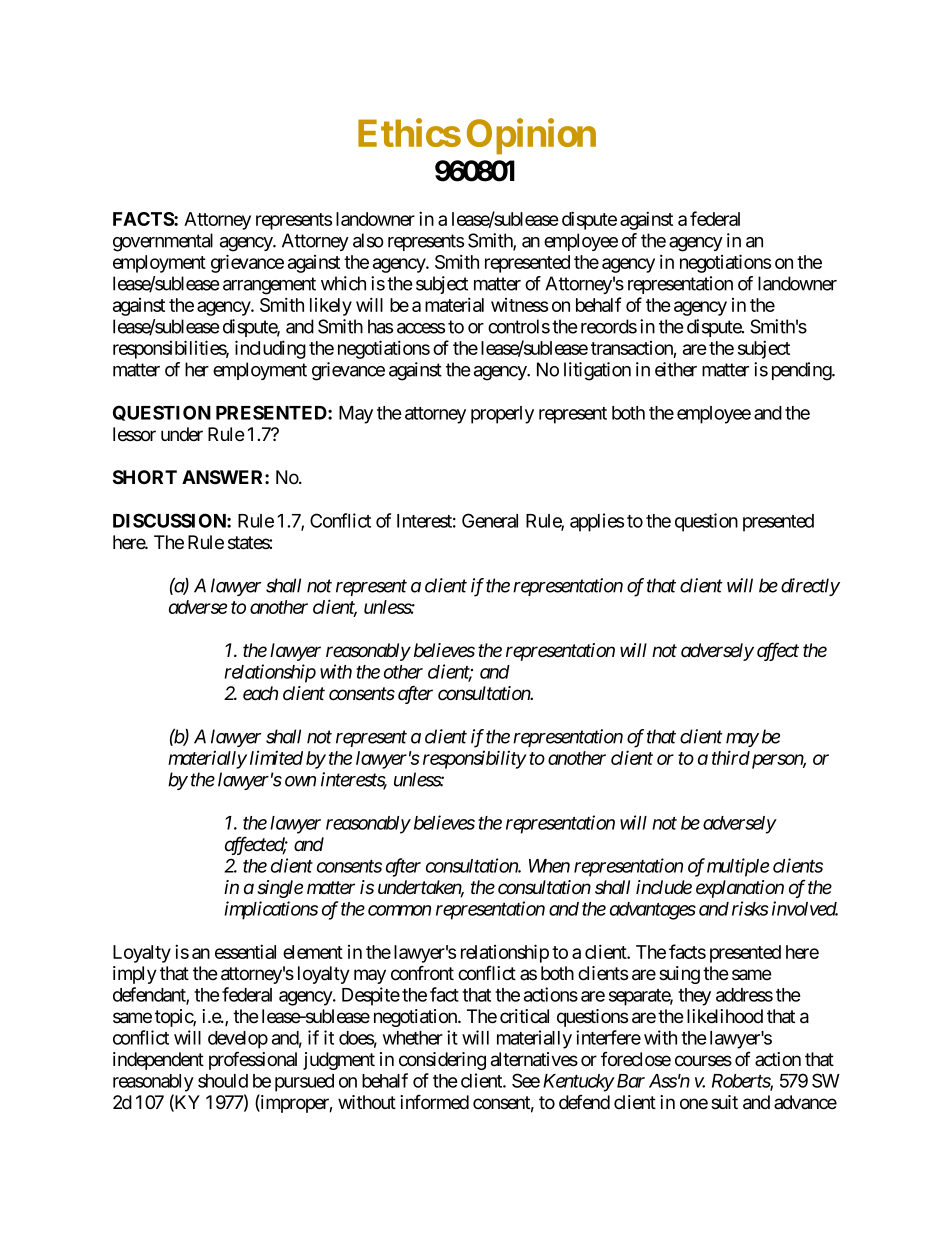  What do you see at coordinates (738, 867) in the page?
I see `multiple` at bounding box center [738, 867].
